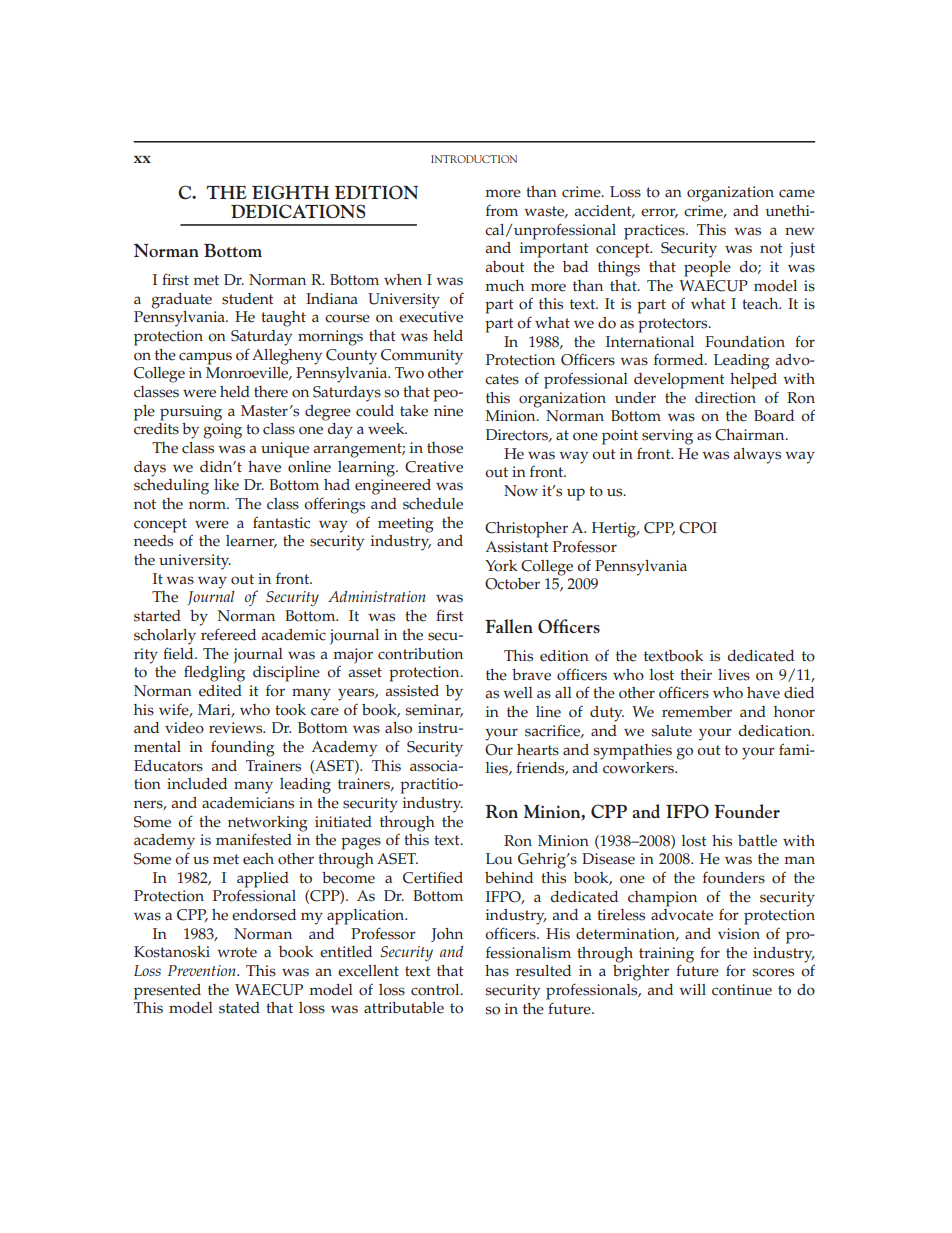 The width and height of the document is (952, 1233). Describe the element at coordinates (434, 710) in the document. I see `seminar` at that location.
